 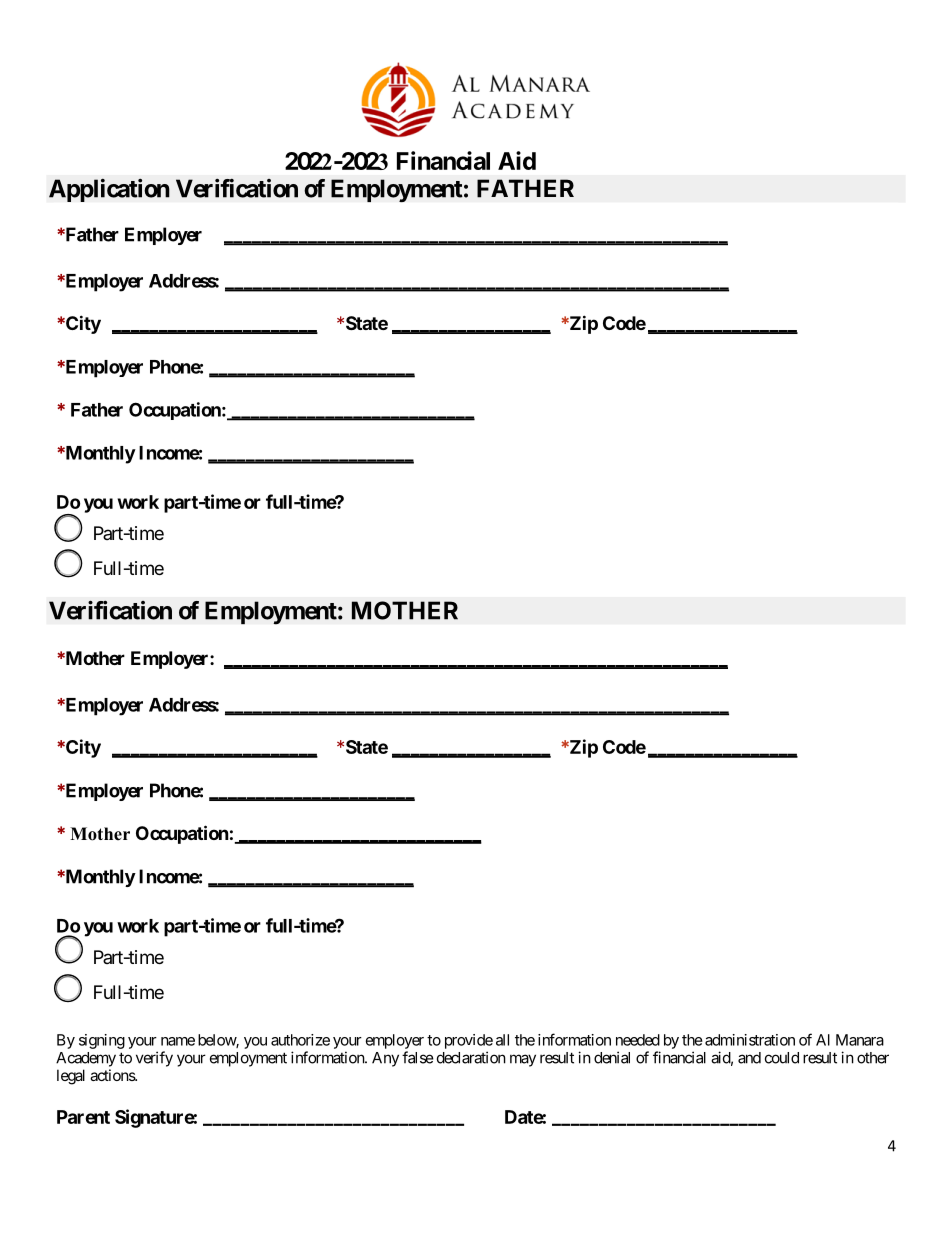 I want to click on declaration, so click(x=471, y=1057).
